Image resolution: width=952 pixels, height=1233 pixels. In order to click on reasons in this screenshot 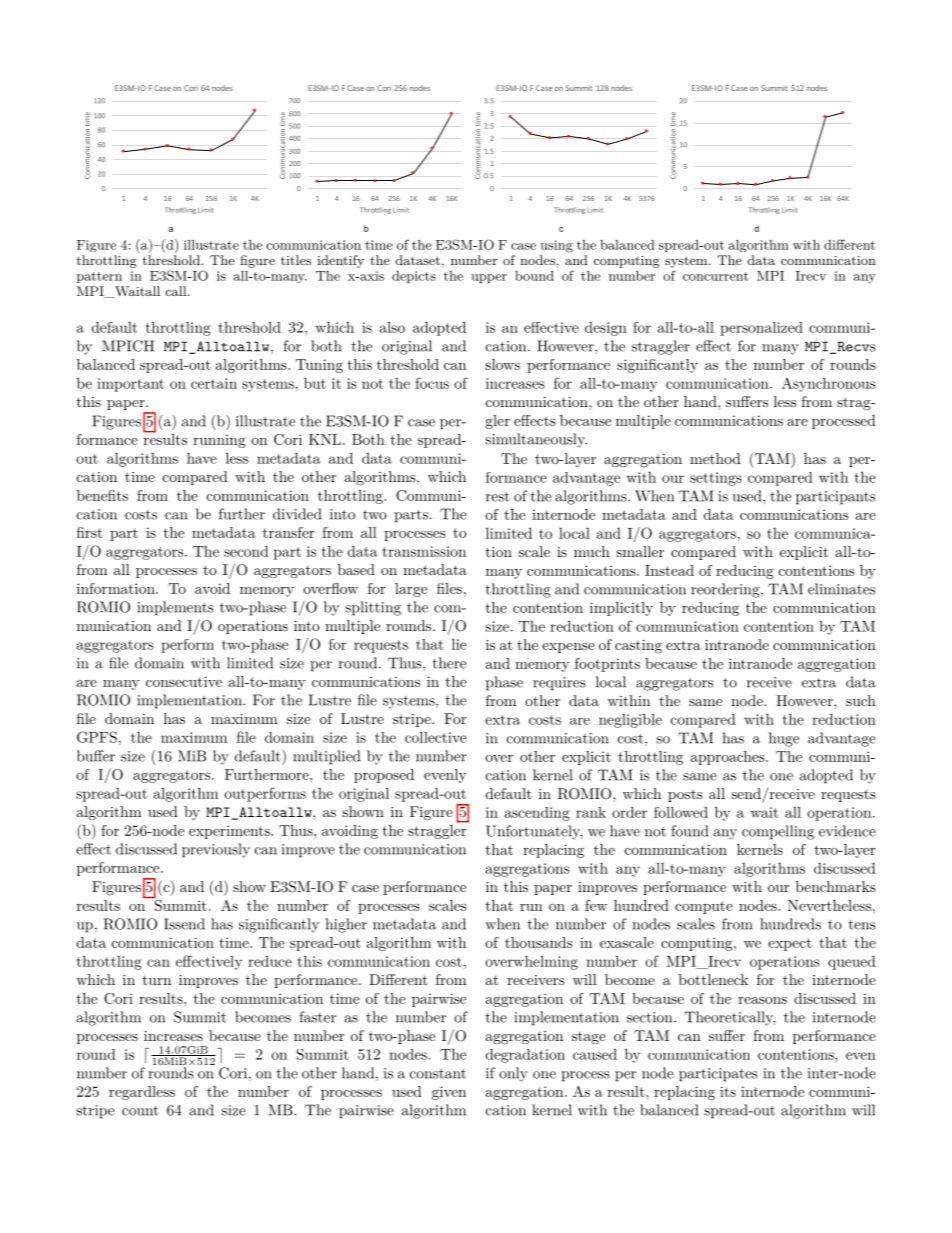, I will do `click(762, 1000)`.
